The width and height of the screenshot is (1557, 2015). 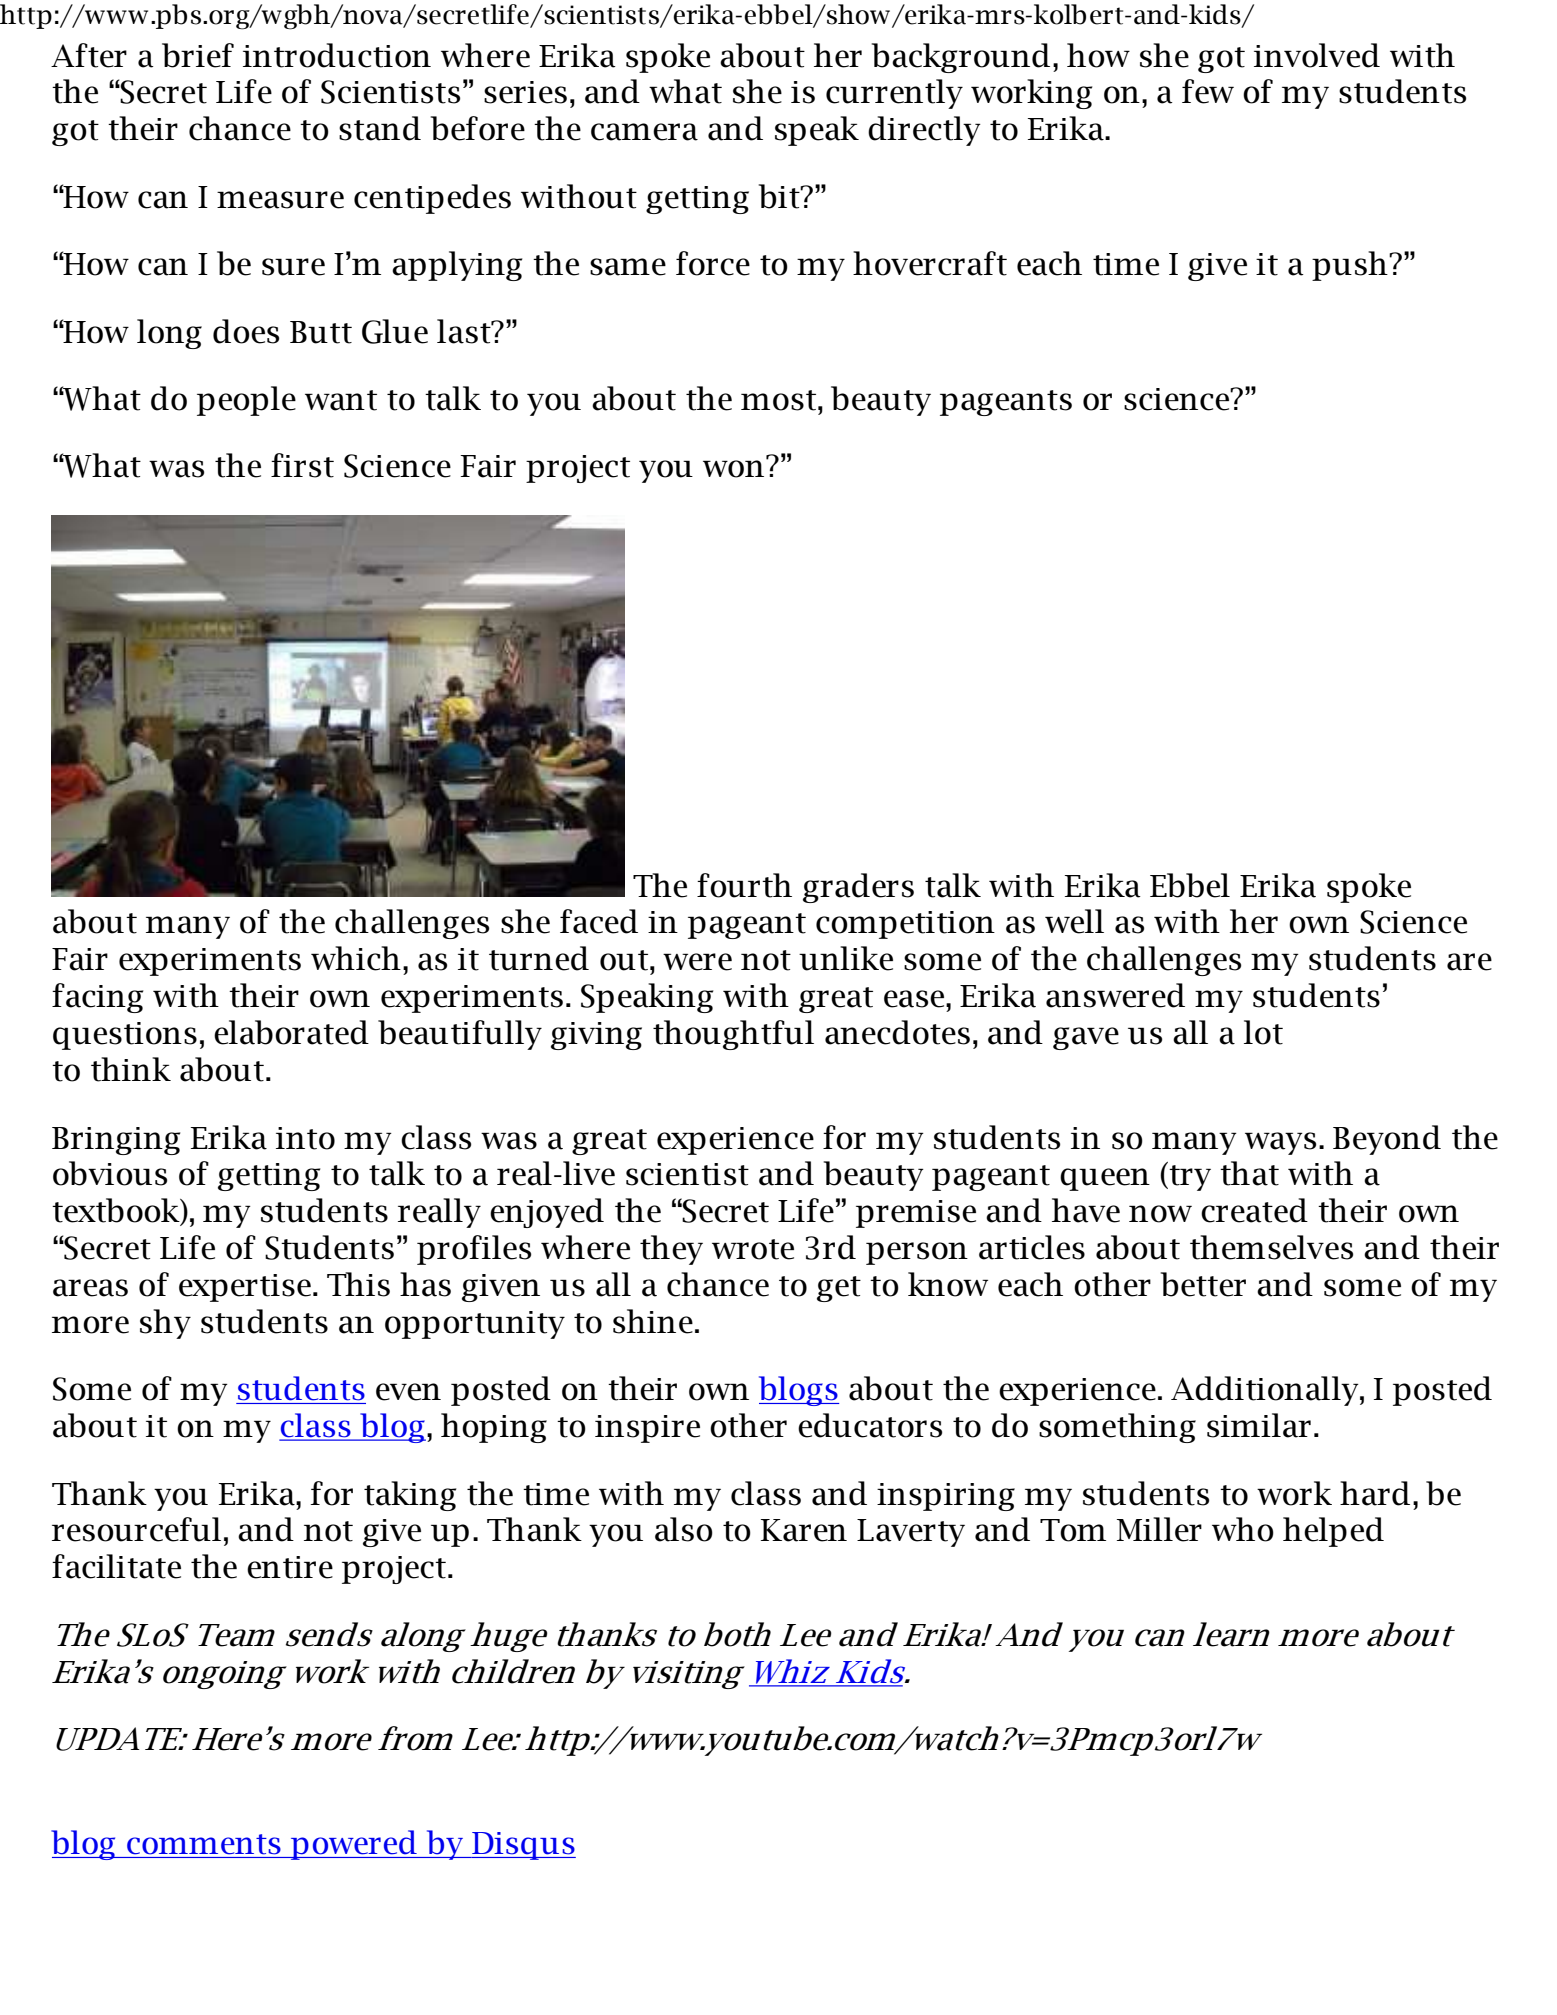 I want to click on learn, so click(x=1231, y=1634).
